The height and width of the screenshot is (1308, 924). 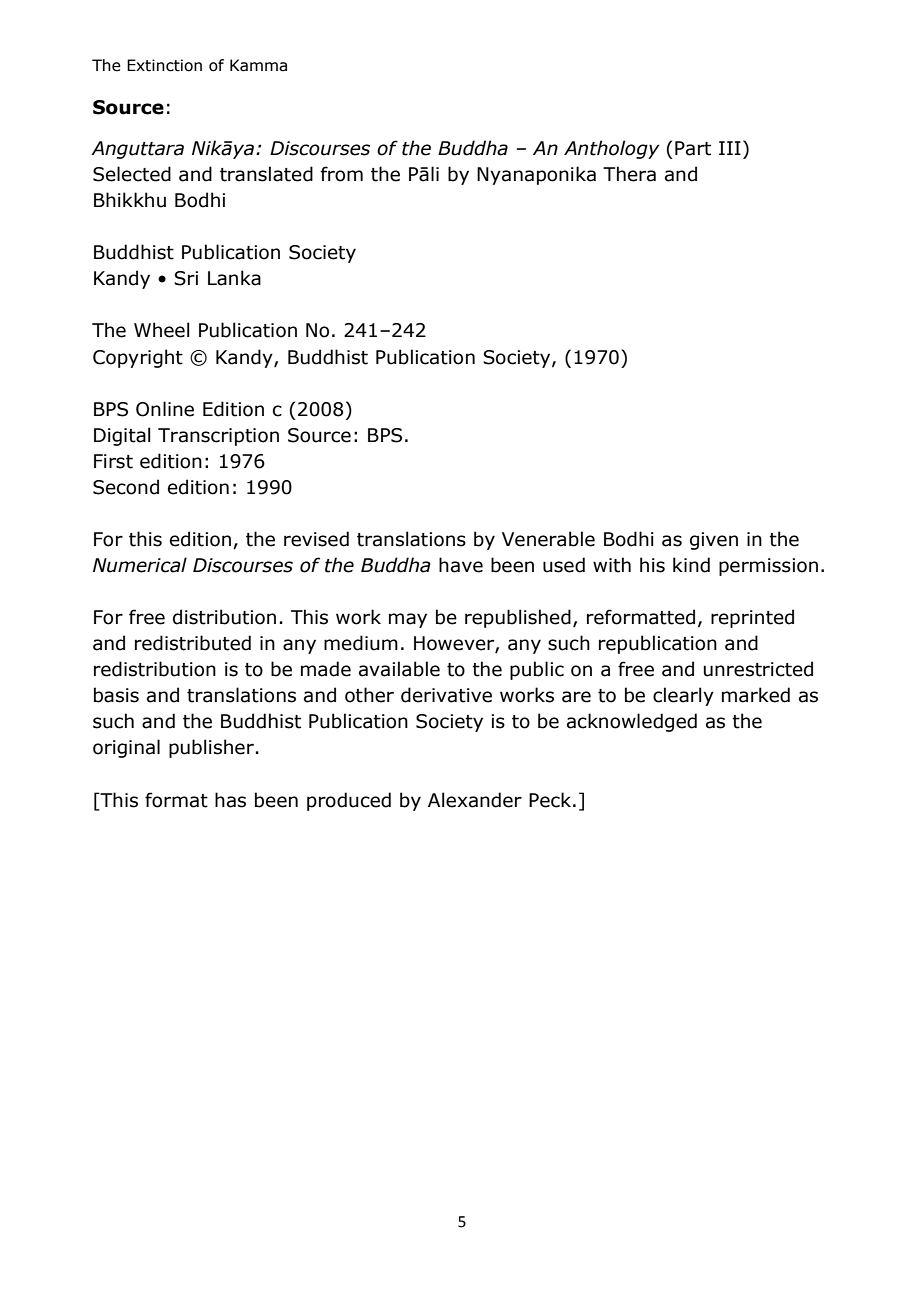 What do you see at coordinates (164, 65) in the screenshot?
I see `Extinction` at bounding box center [164, 65].
